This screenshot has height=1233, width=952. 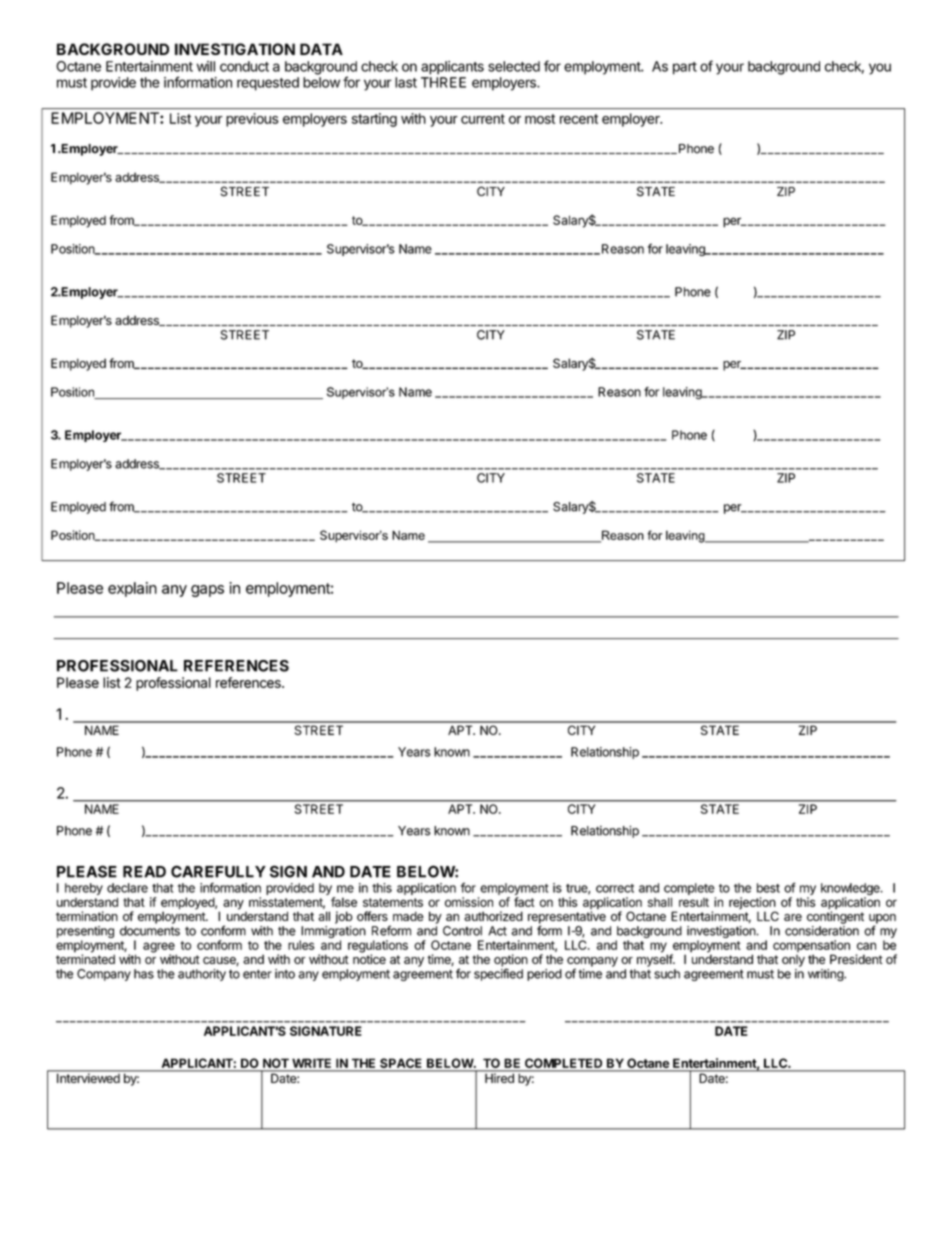 I want to click on part, so click(x=685, y=68).
